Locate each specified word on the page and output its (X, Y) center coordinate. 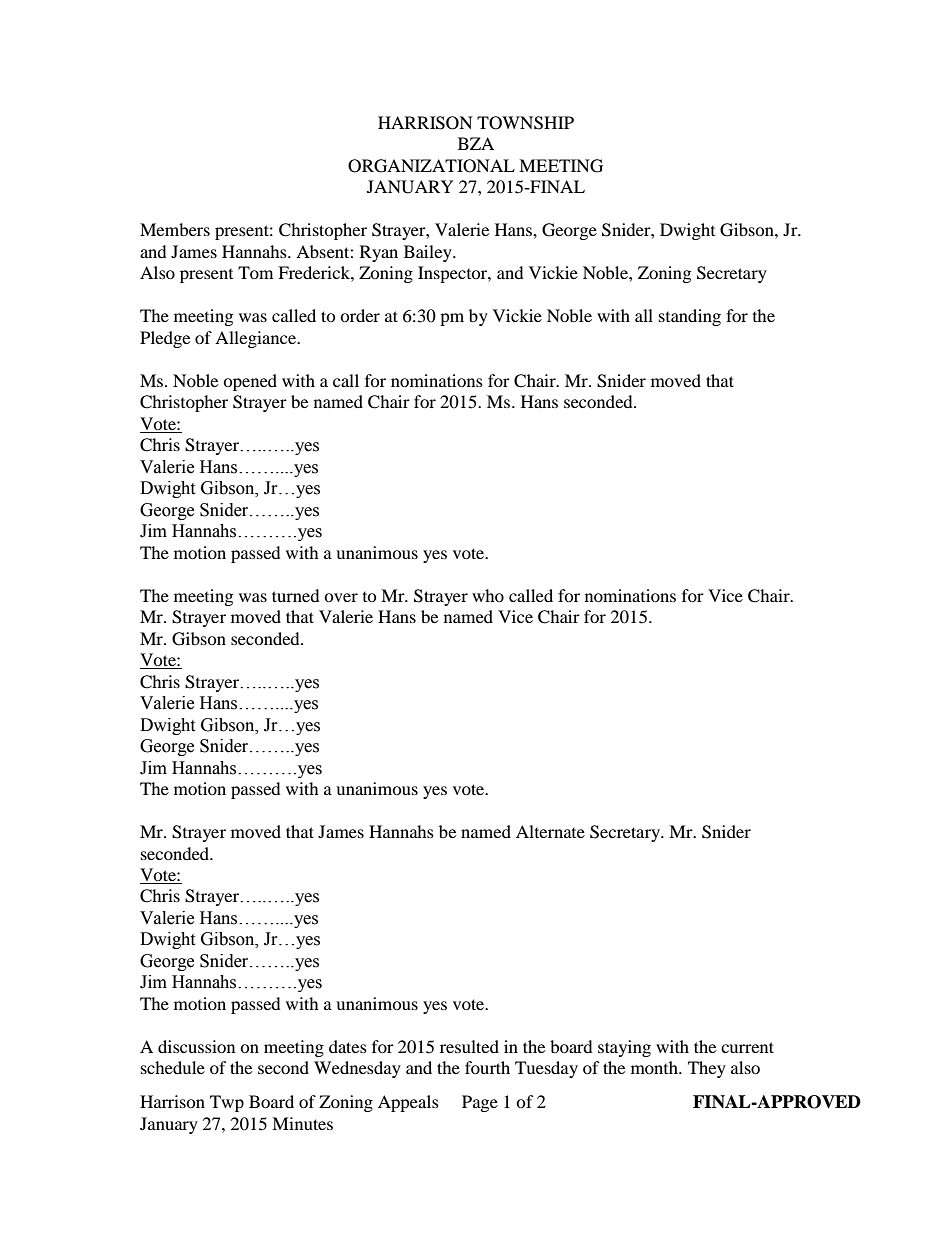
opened (250, 382)
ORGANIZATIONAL (431, 166)
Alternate (550, 831)
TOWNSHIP (525, 123)
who (488, 595)
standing (690, 317)
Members (175, 229)
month (655, 1067)
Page (480, 1103)
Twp (227, 1103)
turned (296, 595)
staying (624, 1048)
